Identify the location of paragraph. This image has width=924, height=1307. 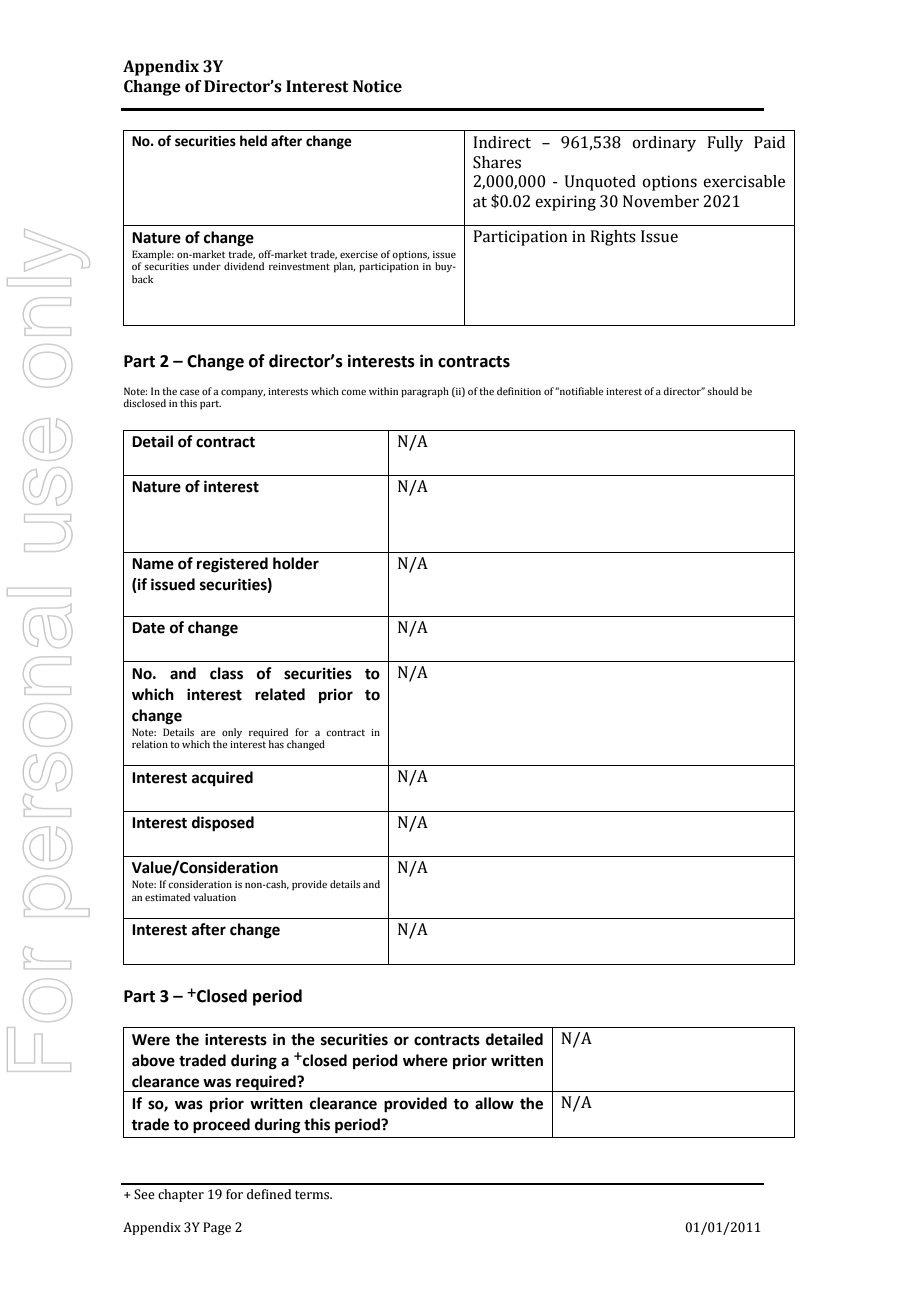
(425, 392).
